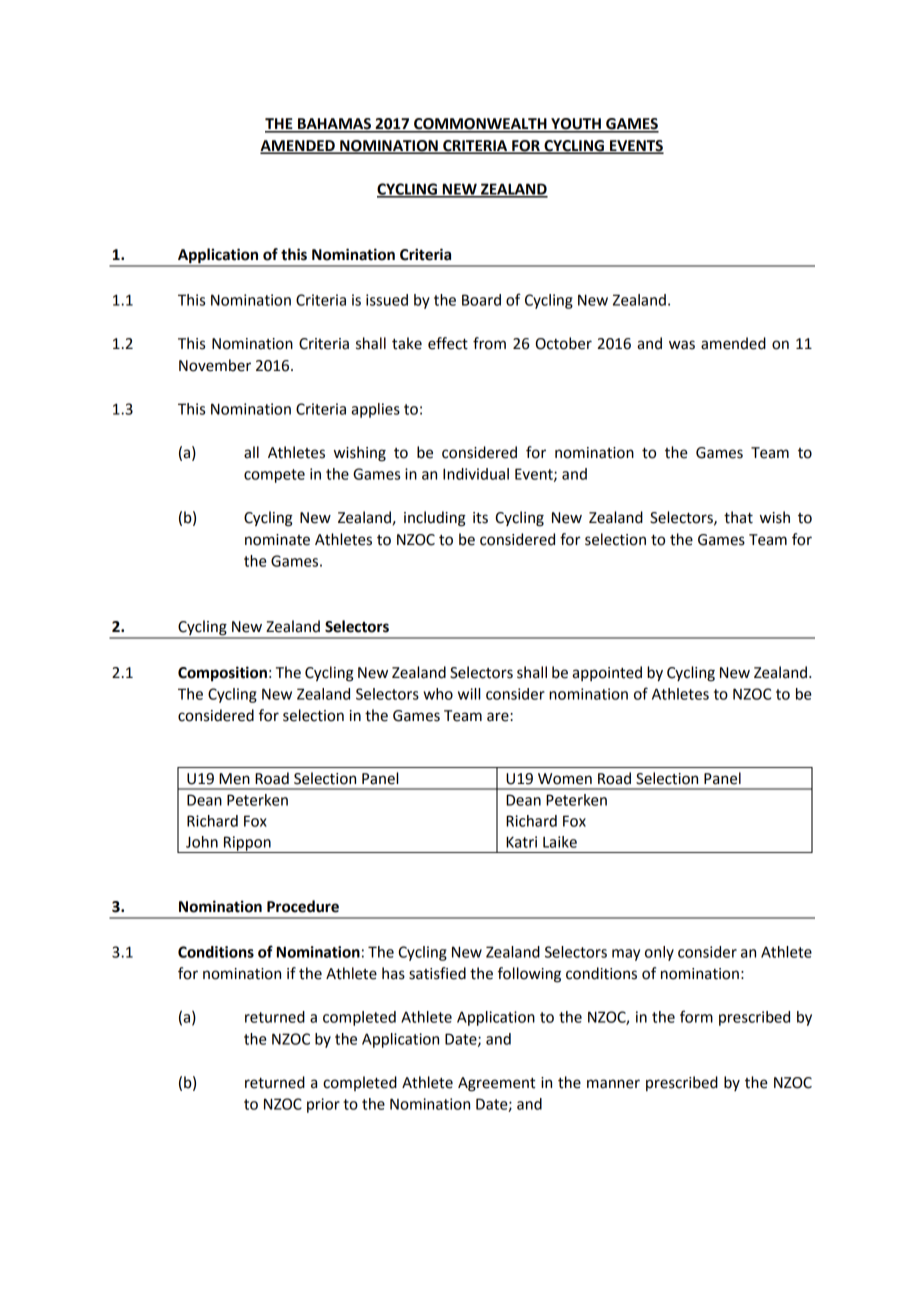 This screenshot has height=1308, width=924. Describe the element at coordinates (496, 1084) in the screenshot. I see `Agreement` at that location.
